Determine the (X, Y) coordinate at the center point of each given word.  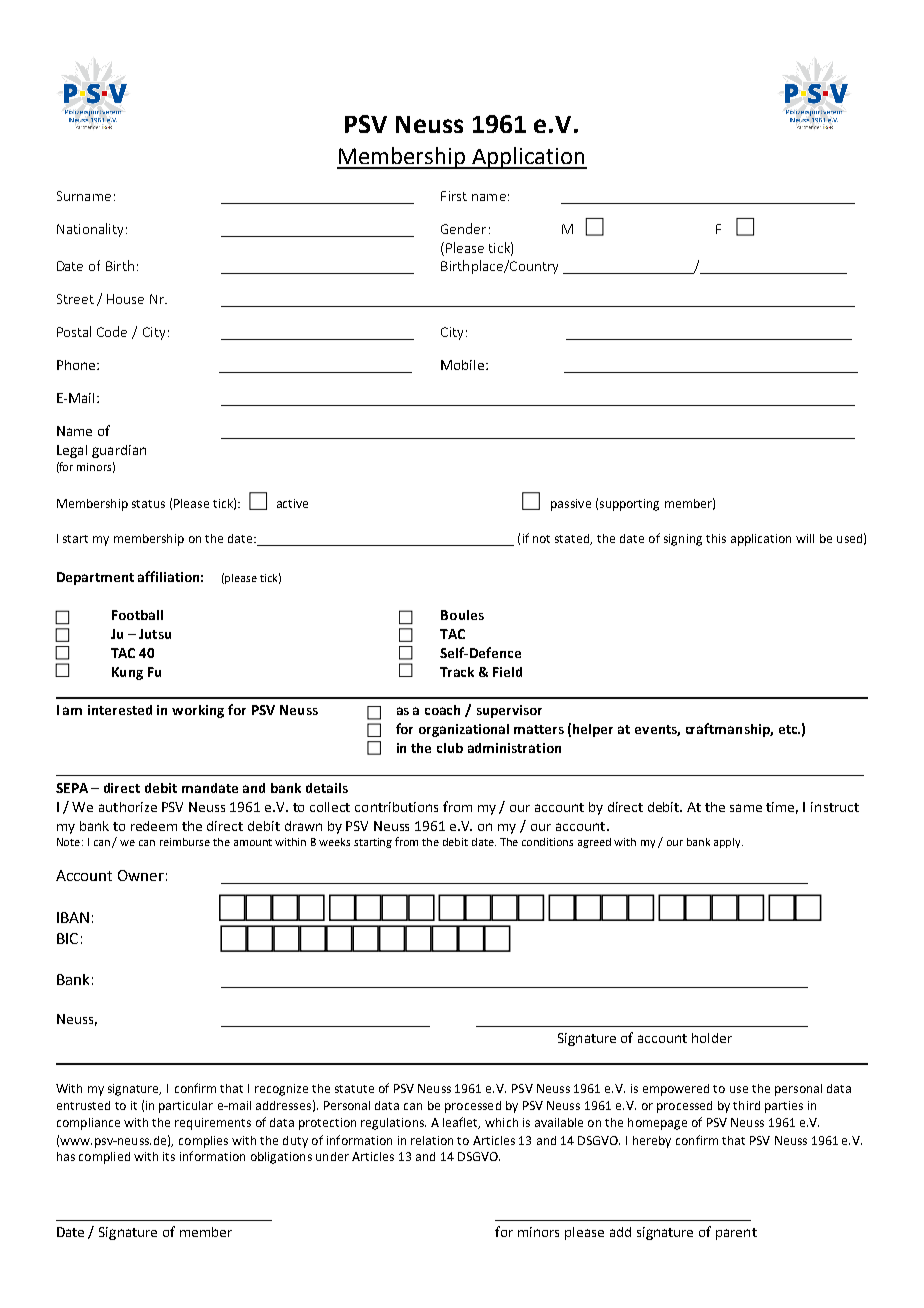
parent (736, 1234)
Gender (463, 228)
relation (432, 1140)
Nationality (90, 230)
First (454, 196)
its (169, 1156)
